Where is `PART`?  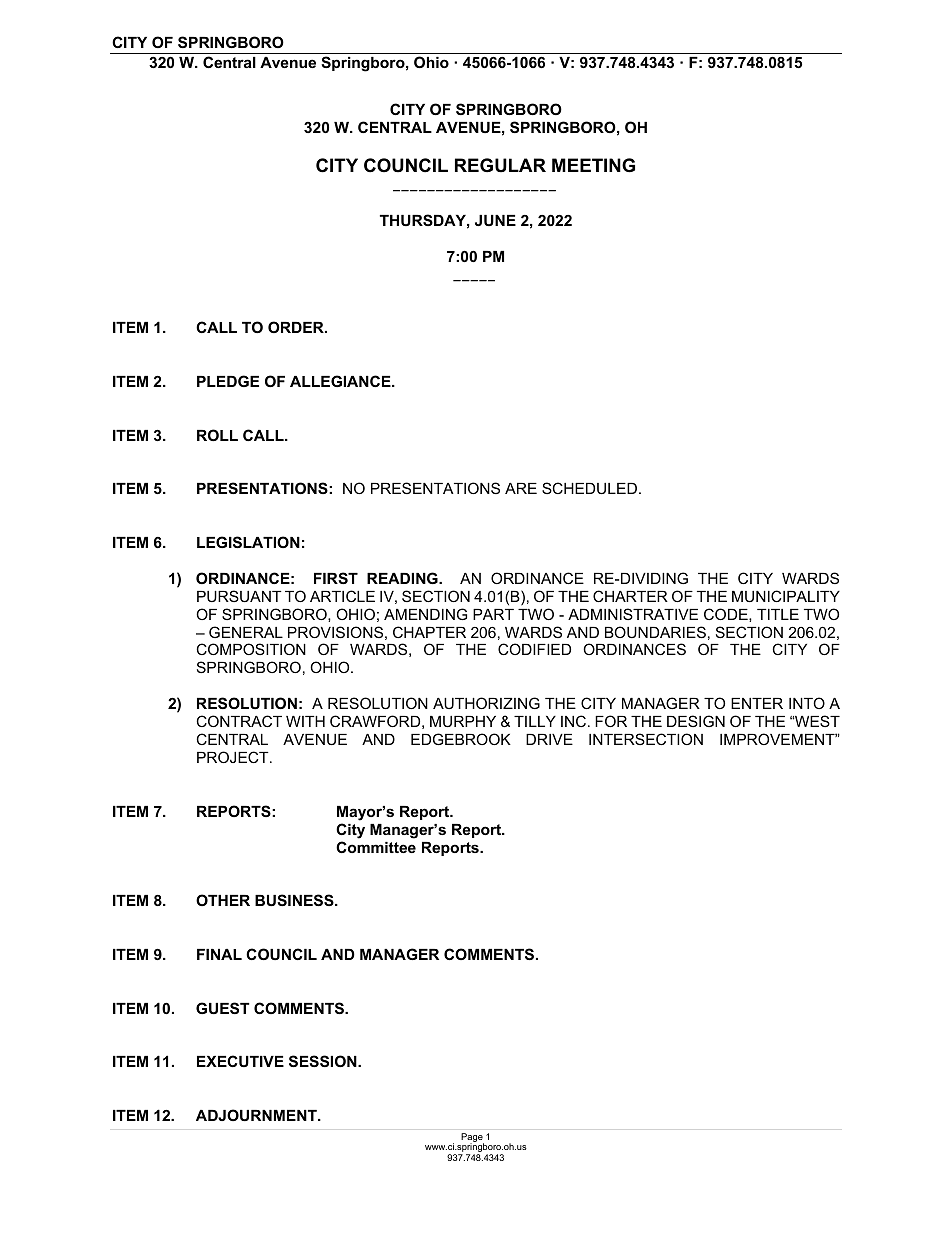
PART is located at coordinates (493, 614).
